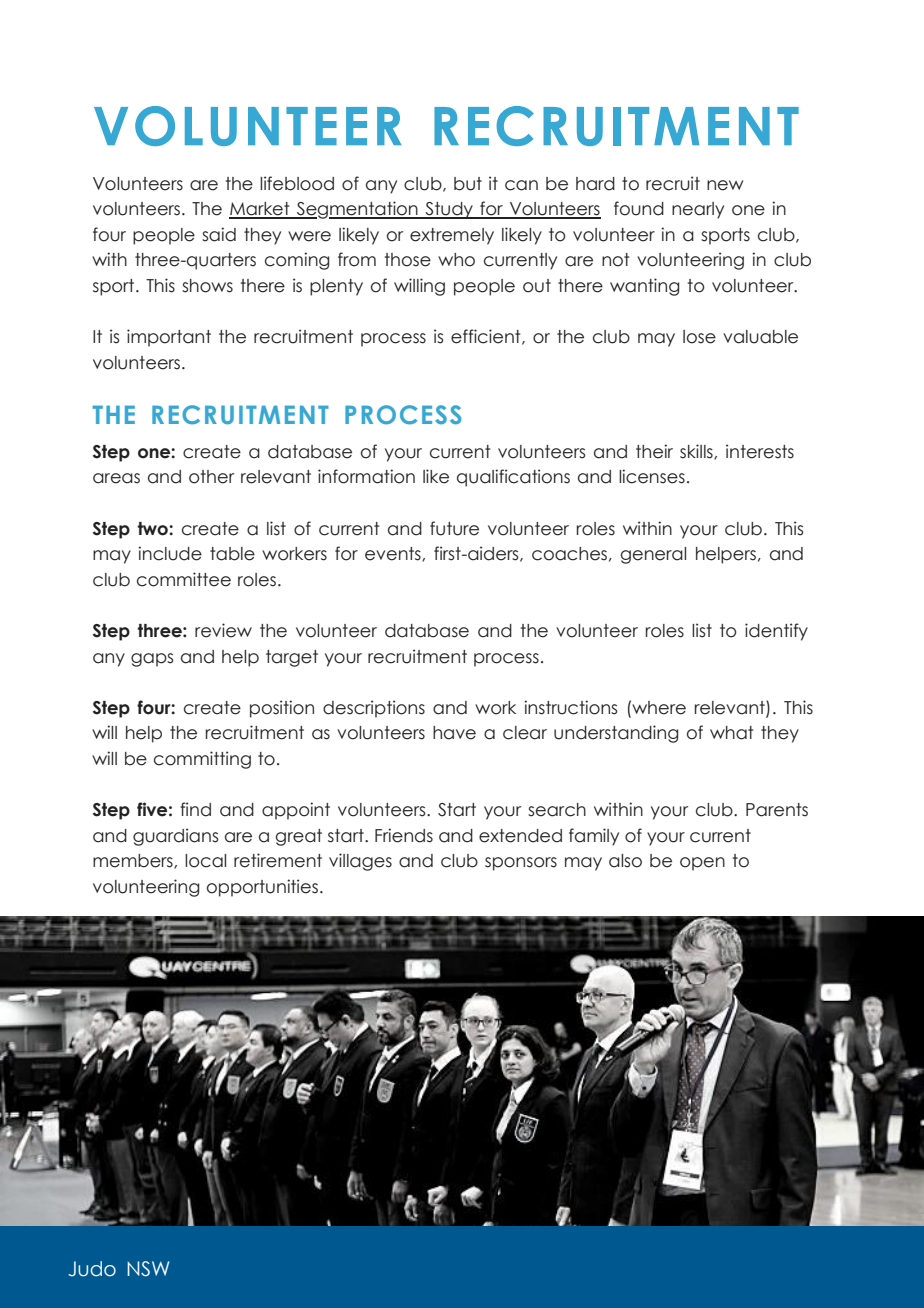  I want to click on said, so click(219, 234).
